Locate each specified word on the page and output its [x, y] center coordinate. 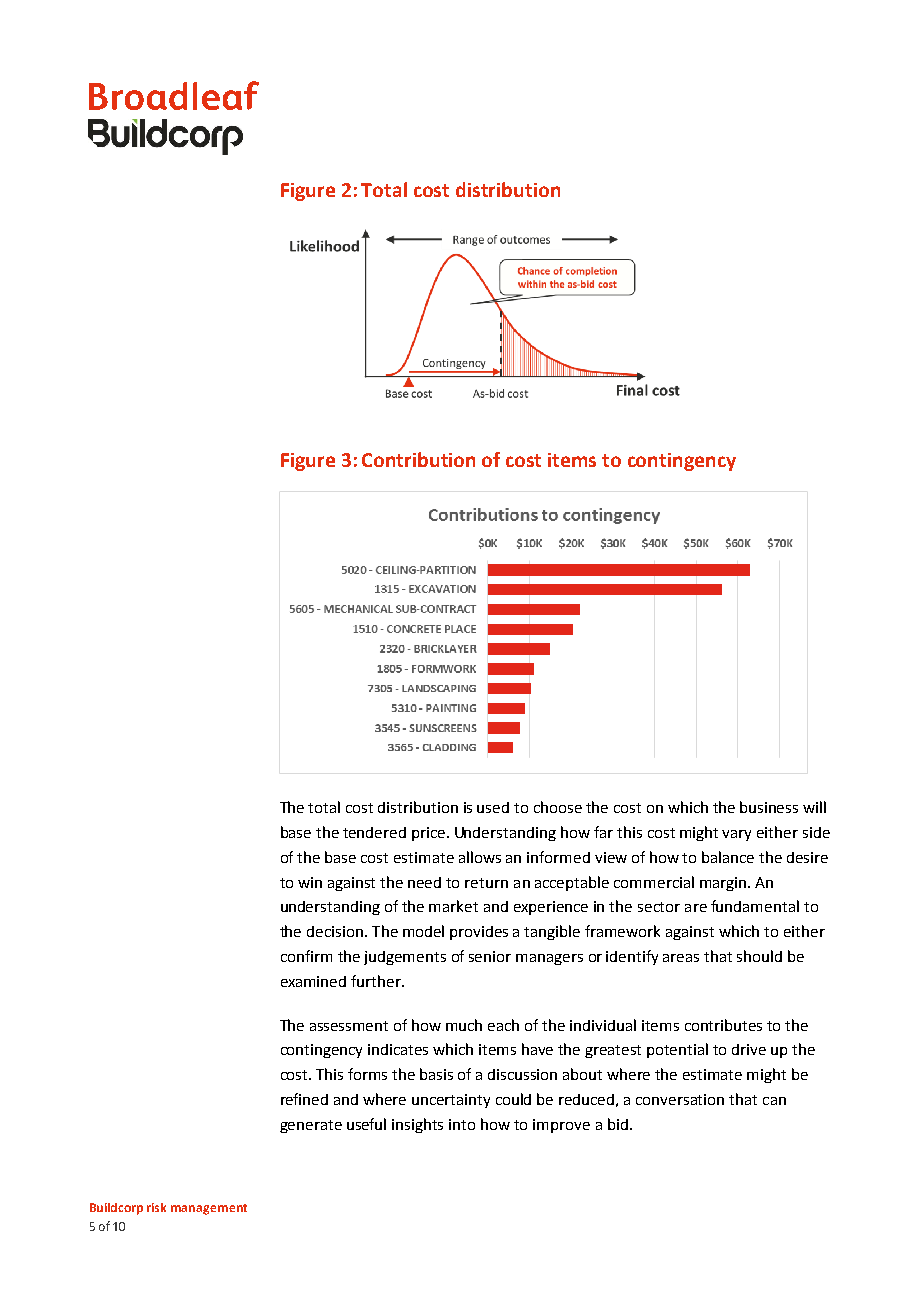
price [428, 834]
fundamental [755, 906]
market [453, 906]
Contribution [418, 459]
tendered [374, 832]
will [814, 807]
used [493, 807]
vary [736, 835]
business [769, 807]
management [209, 1209]
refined [304, 1099]
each [503, 1025]
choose [558, 807]
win [310, 882]
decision [335, 931]
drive [749, 1049]
